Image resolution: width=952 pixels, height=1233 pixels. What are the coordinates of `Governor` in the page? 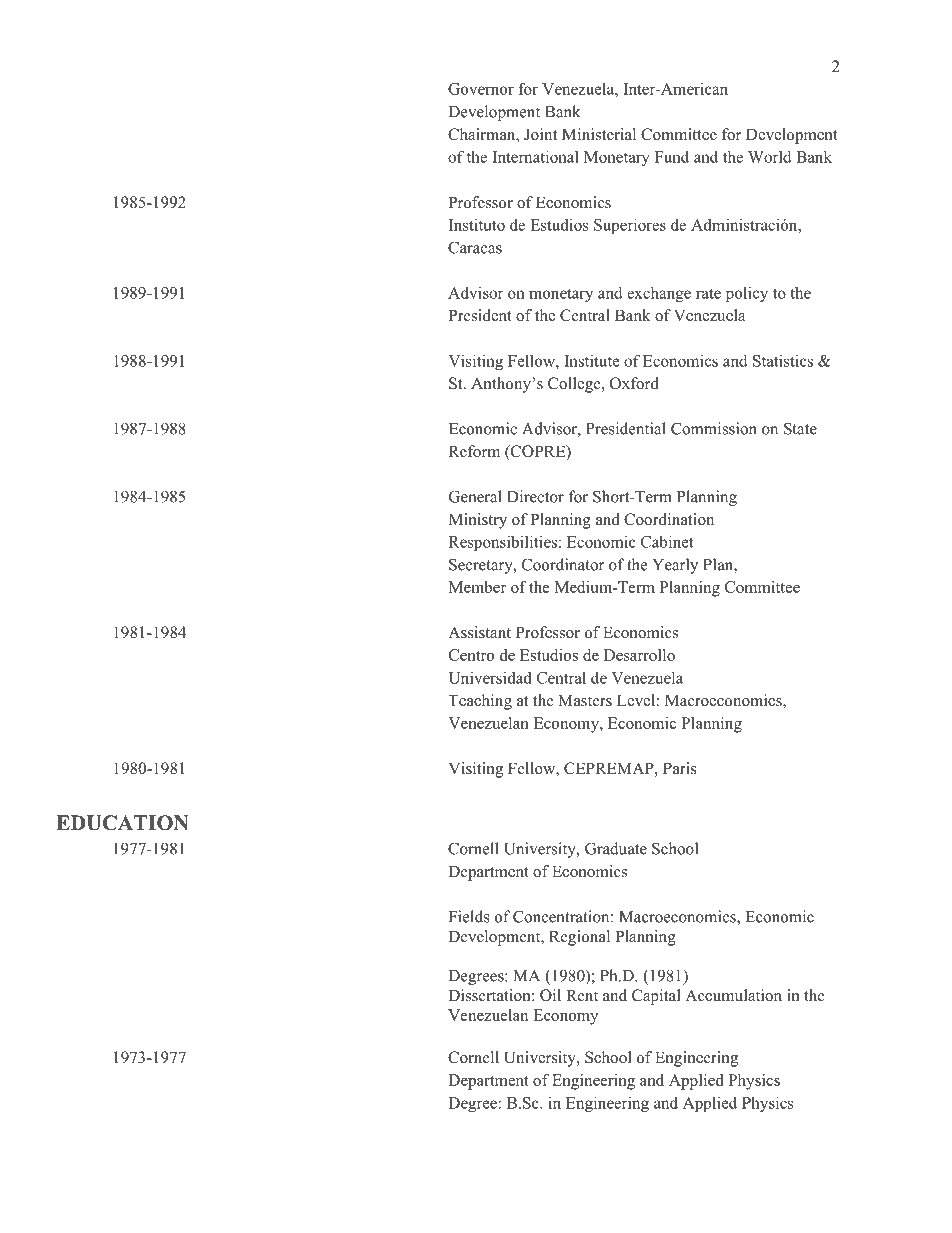 It's located at (481, 89).
